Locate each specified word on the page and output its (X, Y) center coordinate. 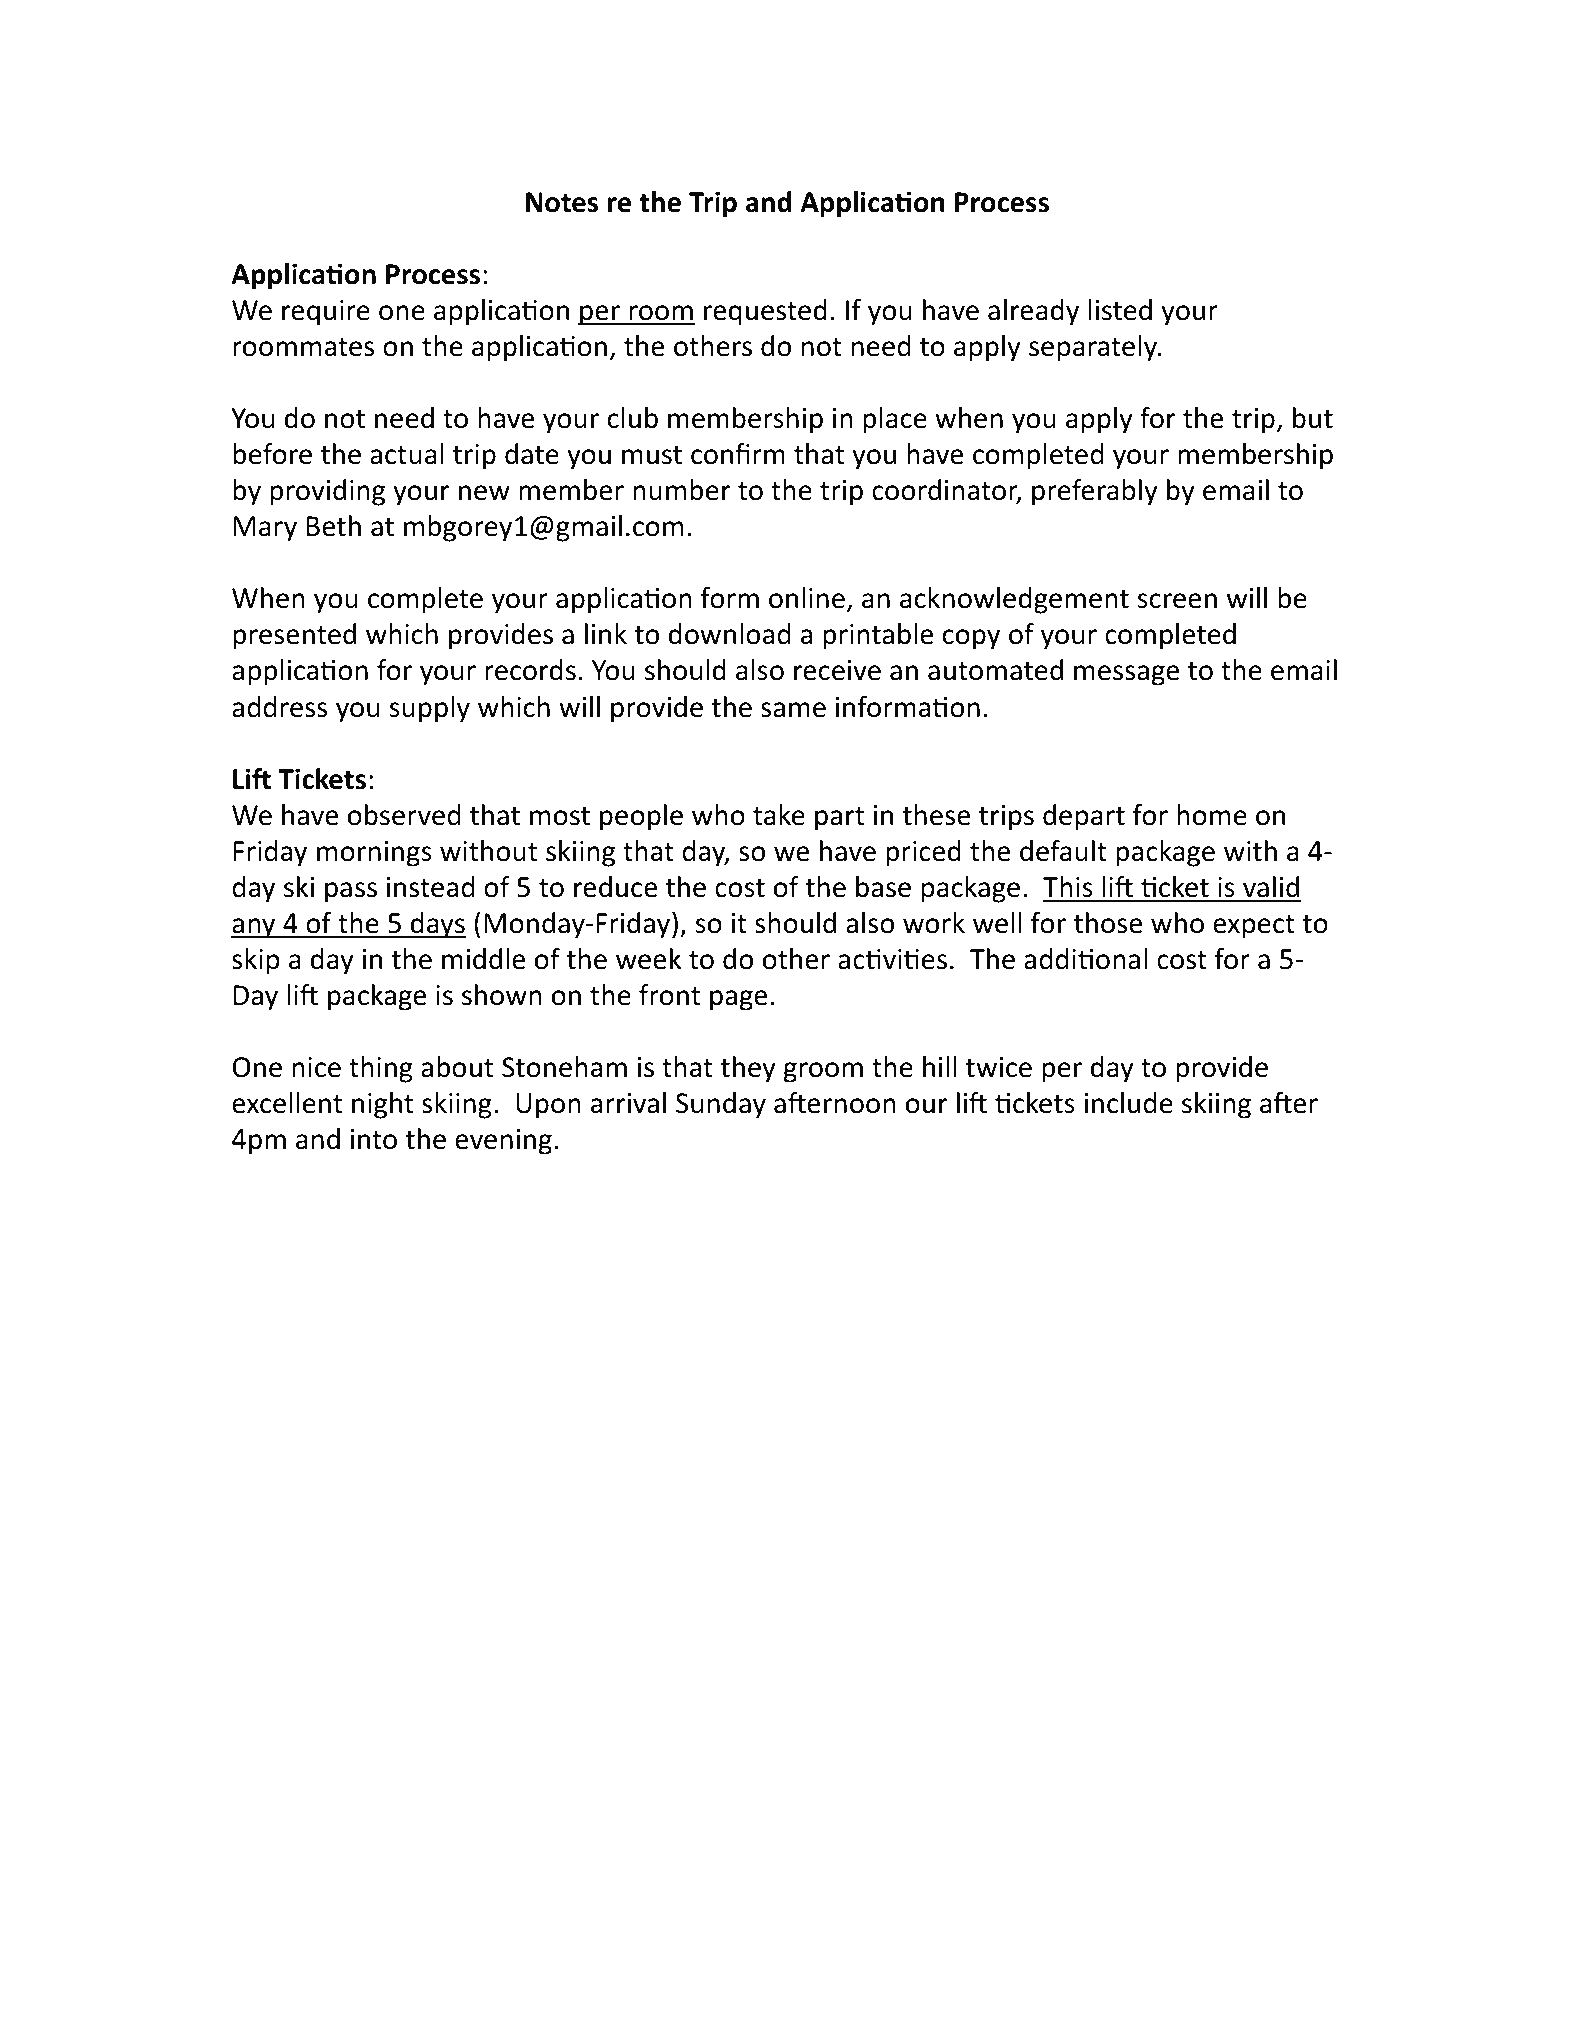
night (382, 1105)
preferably (1095, 492)
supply (429, 709)
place (895, 420)
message (1126, 675)
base (883, 887)
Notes (562, 202)
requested (765, 312)
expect (1254, 927)
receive (837, 670)
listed (1120, 310)
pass (351, 892)
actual (407, 454)
